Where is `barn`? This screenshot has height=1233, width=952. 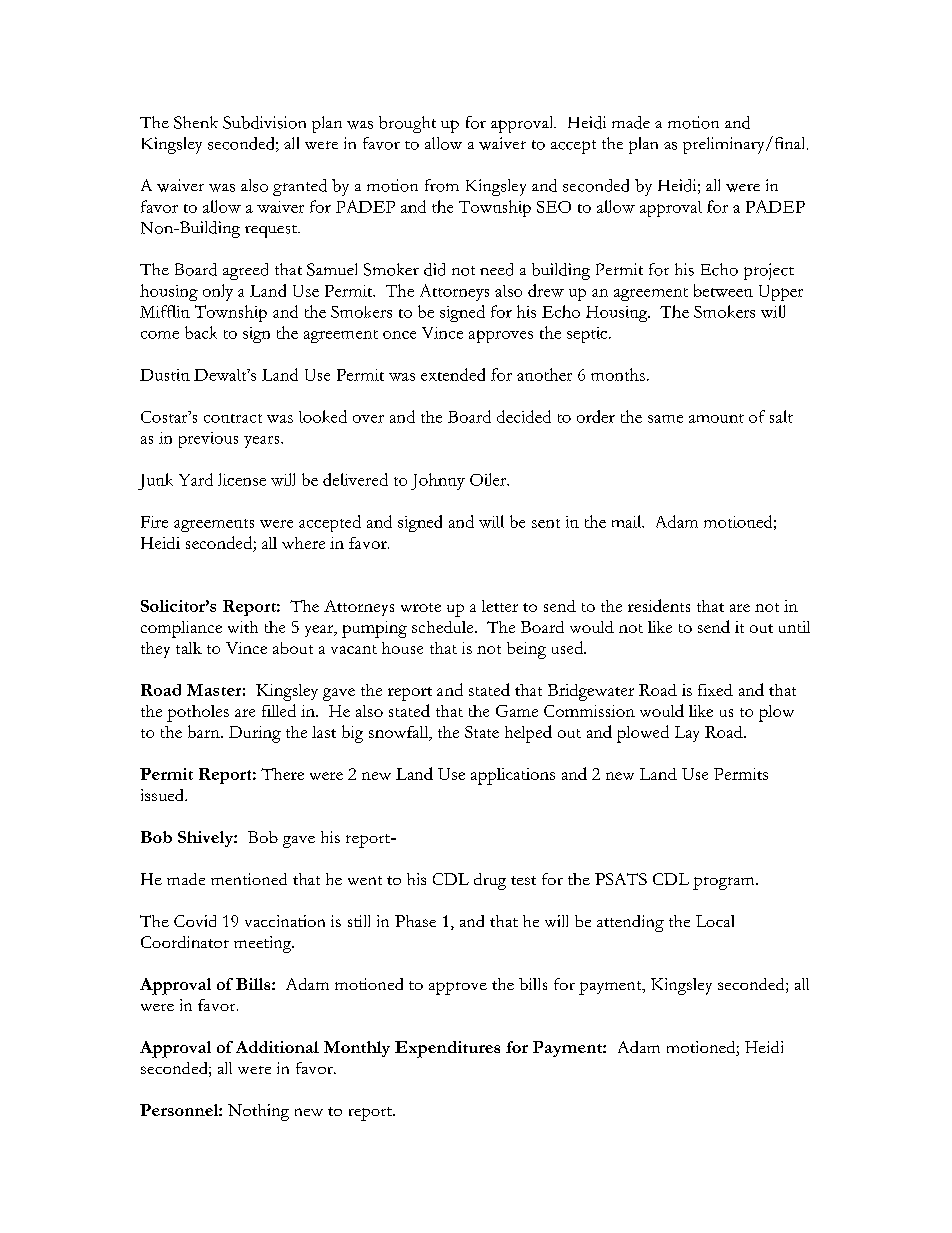 barn is located at coordinates (205, 731).
